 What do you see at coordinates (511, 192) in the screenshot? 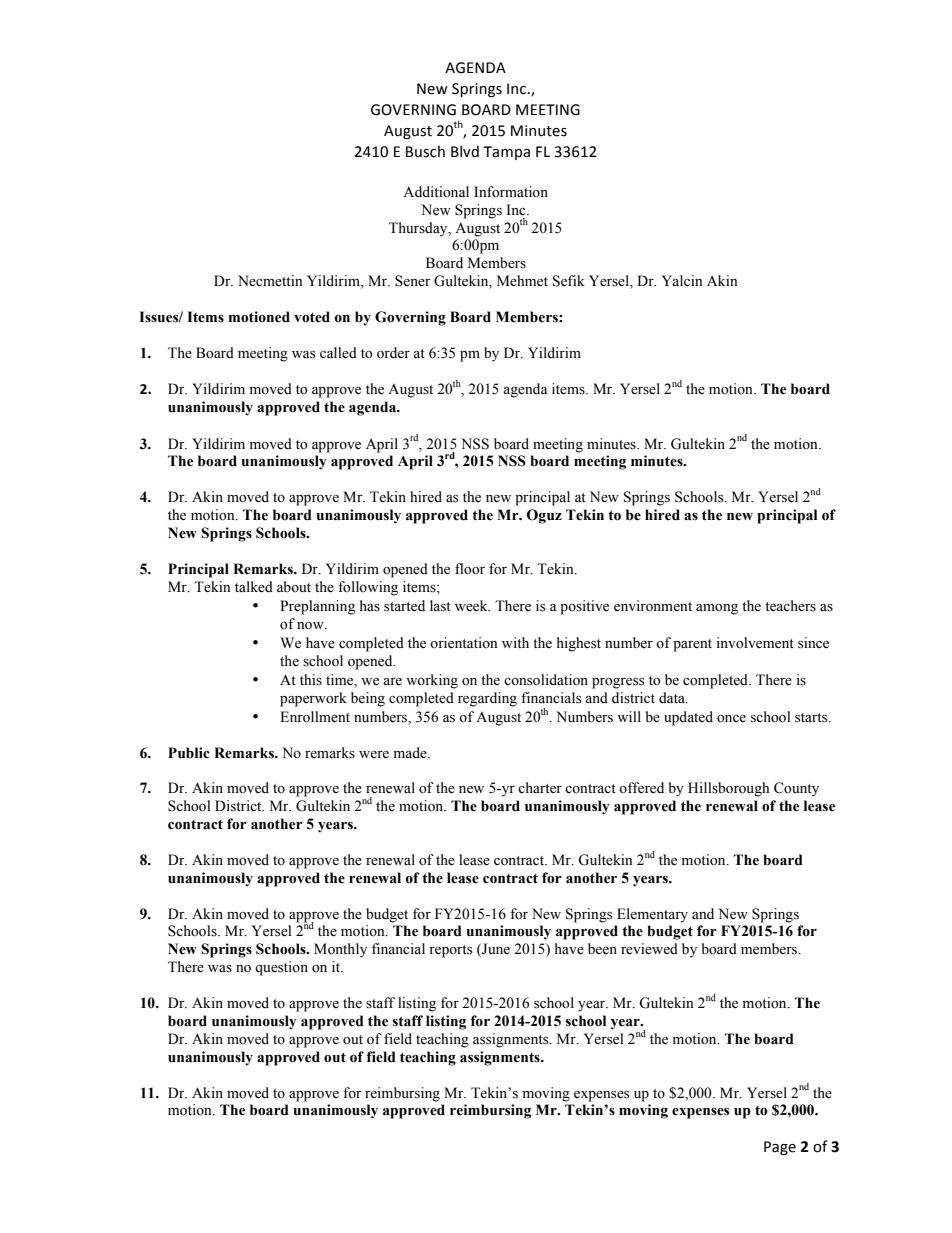
I see `Information` at bounding box center [511, 192].
